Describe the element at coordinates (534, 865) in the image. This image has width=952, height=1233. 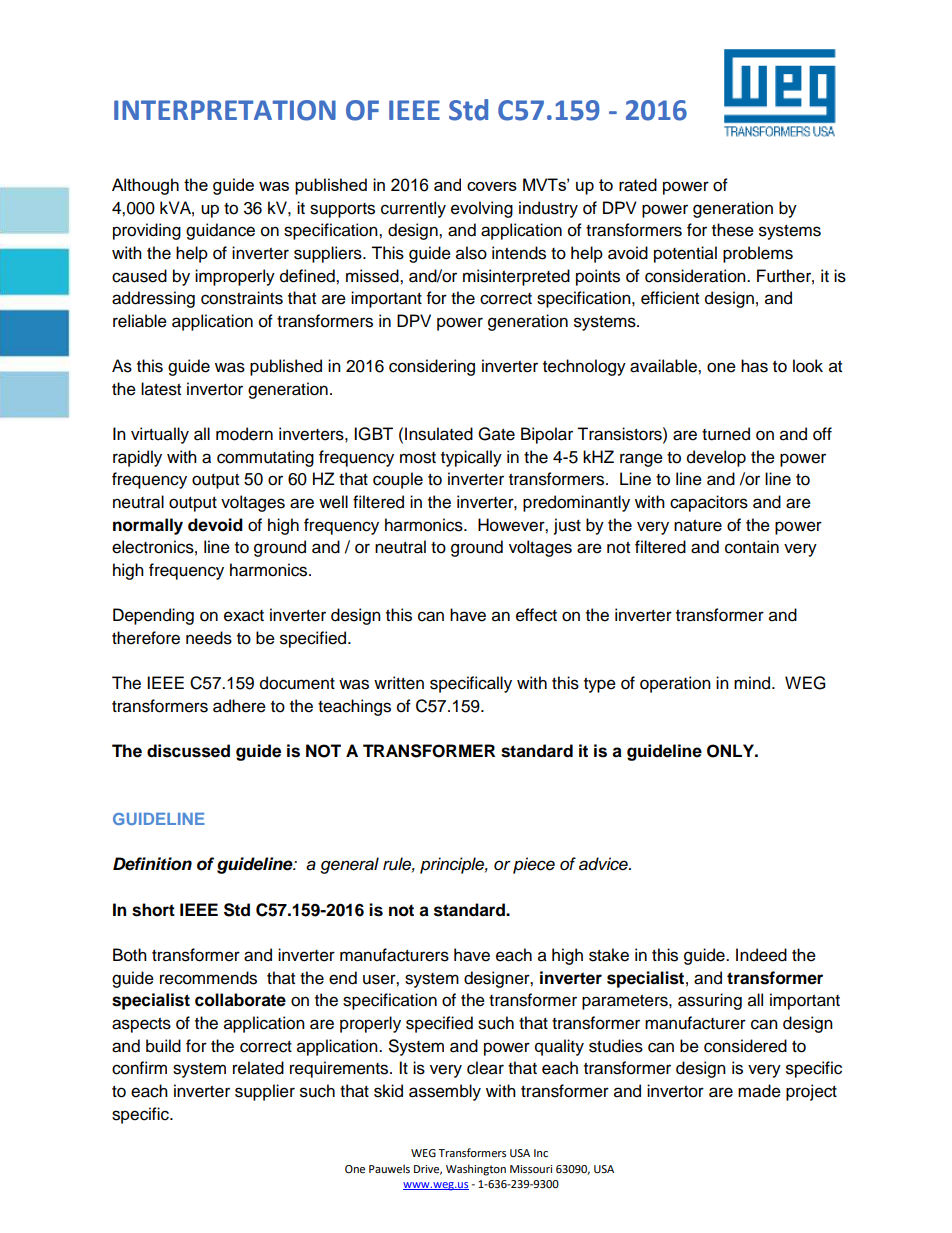
I see `piece` at that location.
